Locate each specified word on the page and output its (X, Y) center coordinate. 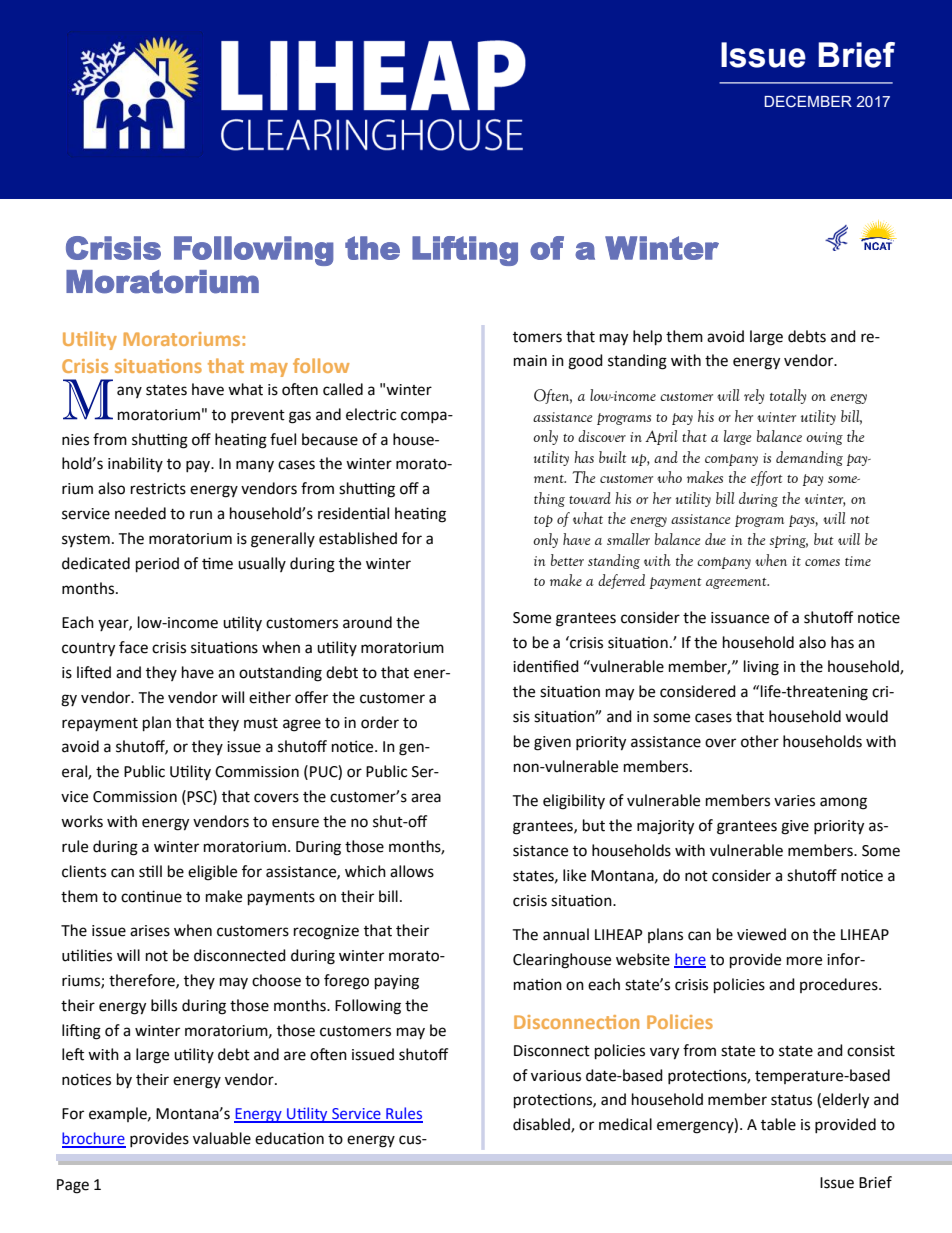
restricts (158, 489)
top (543, 521)
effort (767, 478)
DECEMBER (808, 101)
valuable (222, 1138)
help (647, 338)
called (343, 389)
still (150, 871)
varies (794, 801)
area (426, 798)
